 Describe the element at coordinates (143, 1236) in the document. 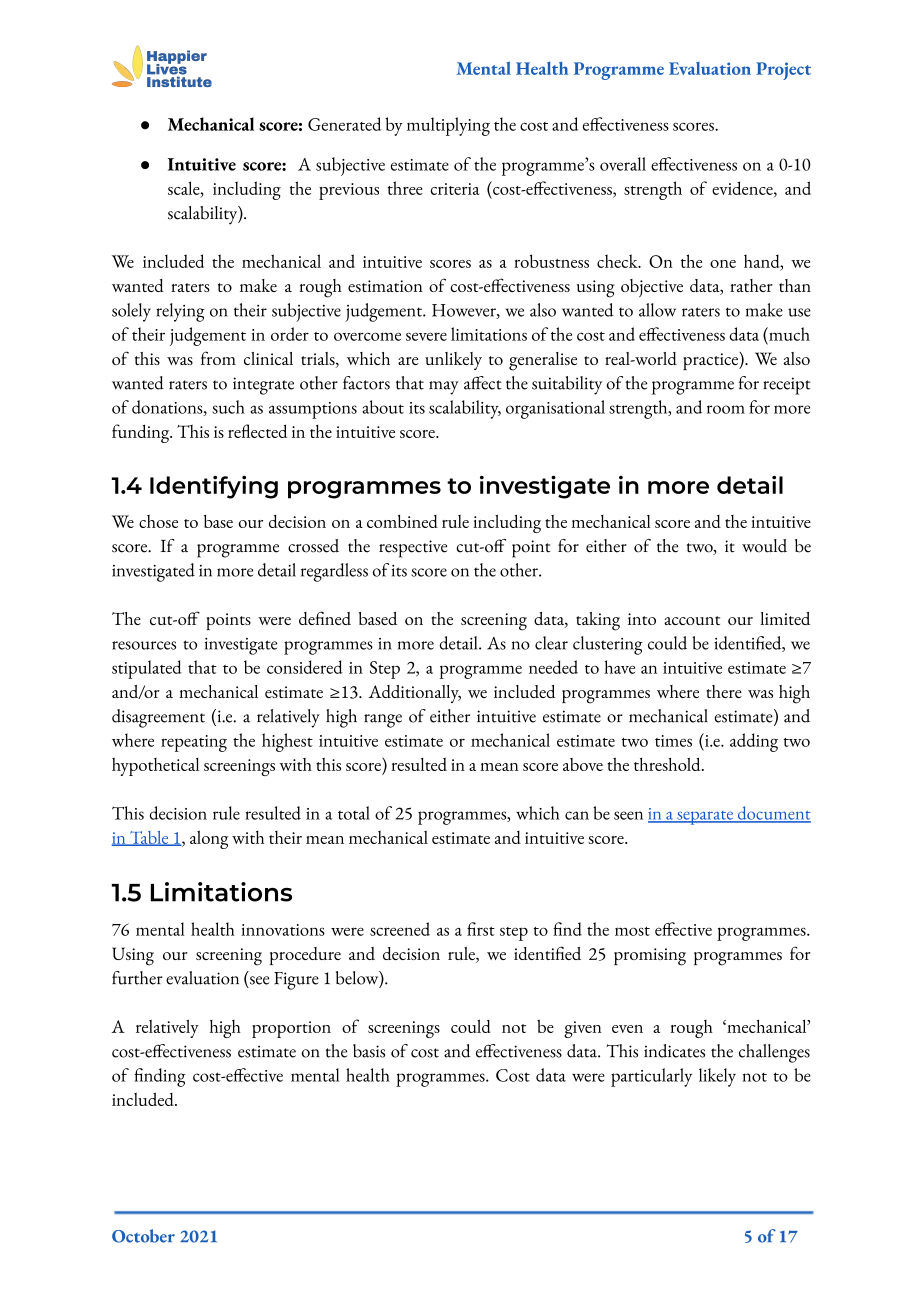

I see `October` at that location.
